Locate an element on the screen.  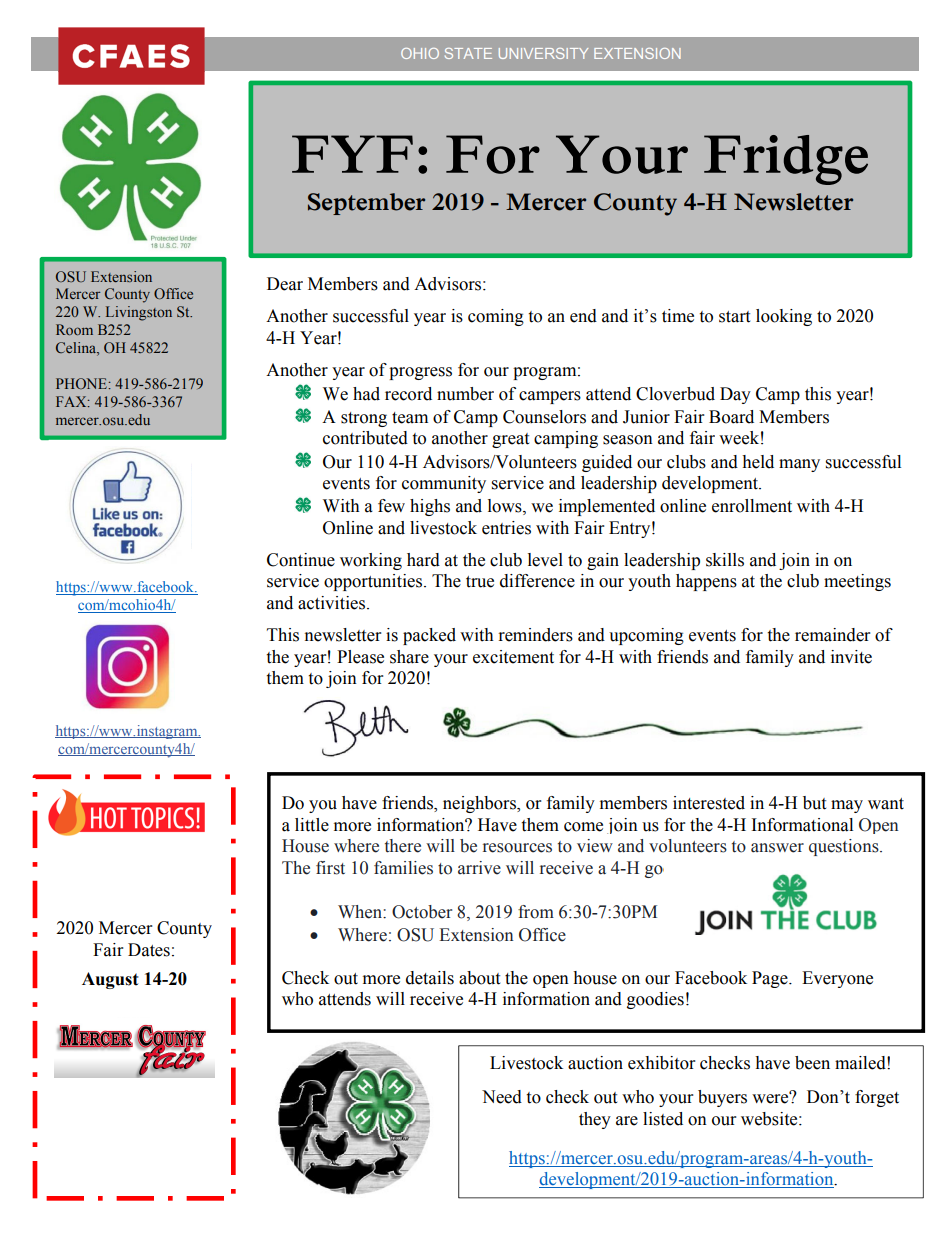
Board is located at coordinates (731, 417).
